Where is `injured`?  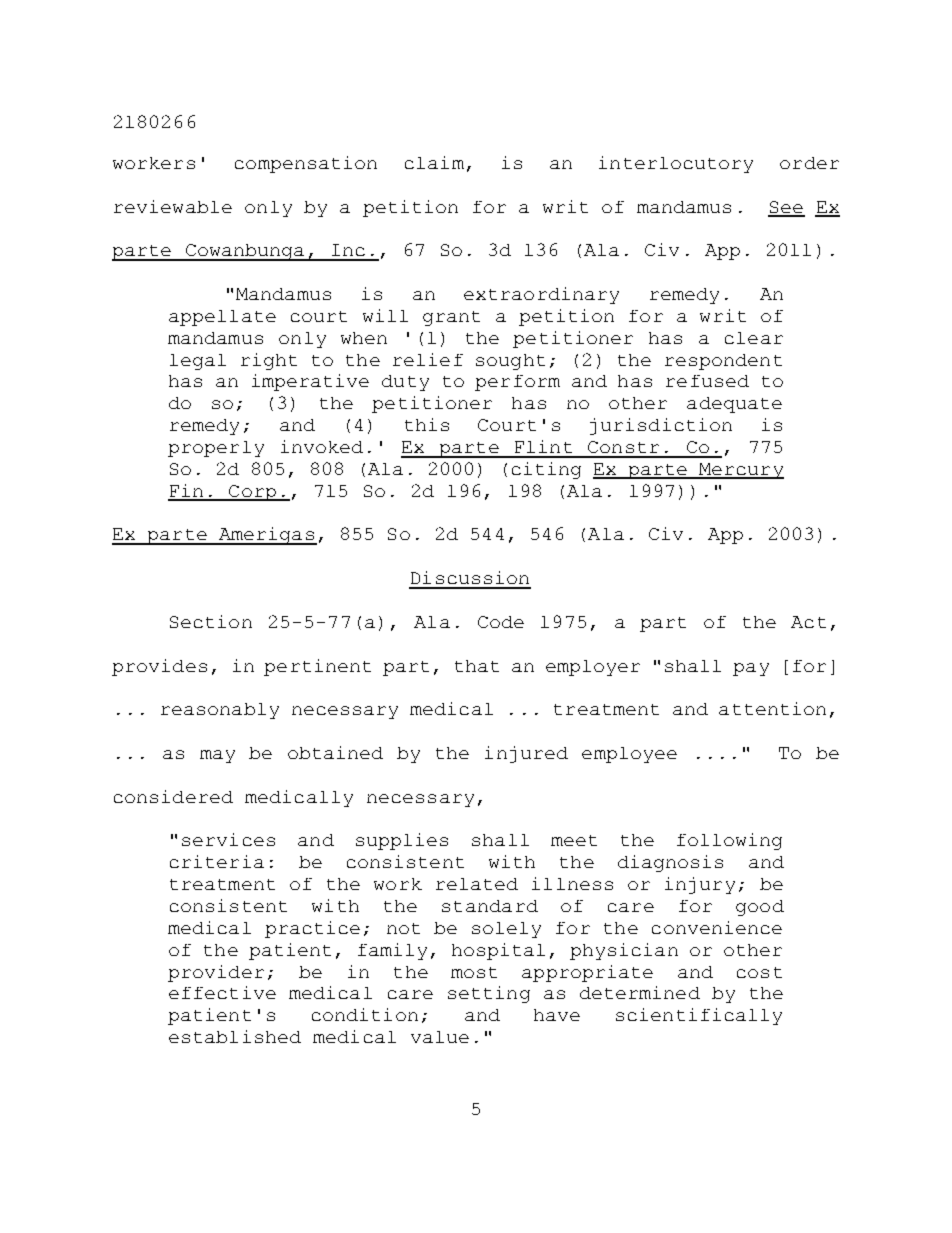
injured is located at coordinates (526, 754).
